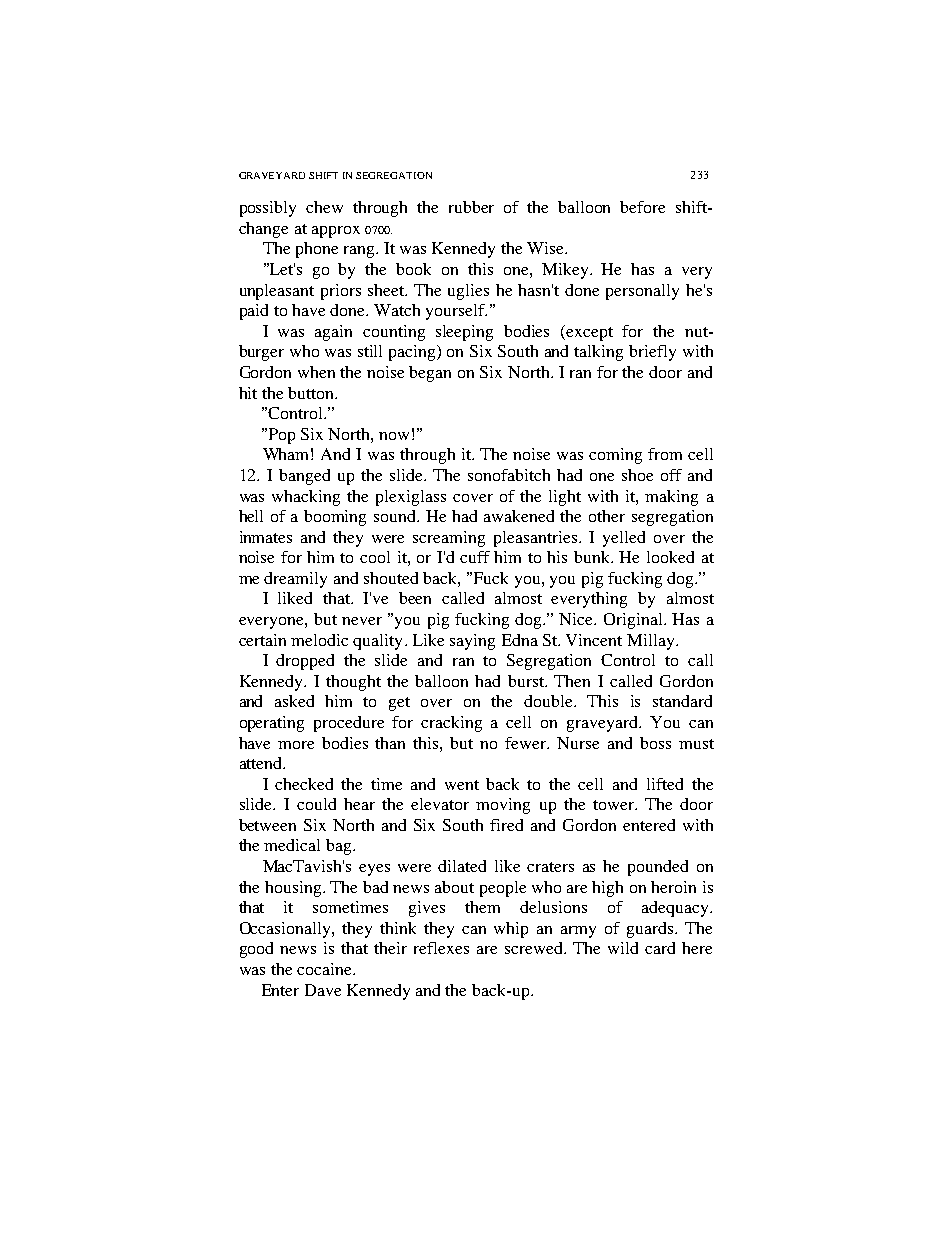 The height and width of the image is (1233, 952). What do you see at coordinates (665, 784) in the image?
I see `lifted` at bounding box center [665, 784].
